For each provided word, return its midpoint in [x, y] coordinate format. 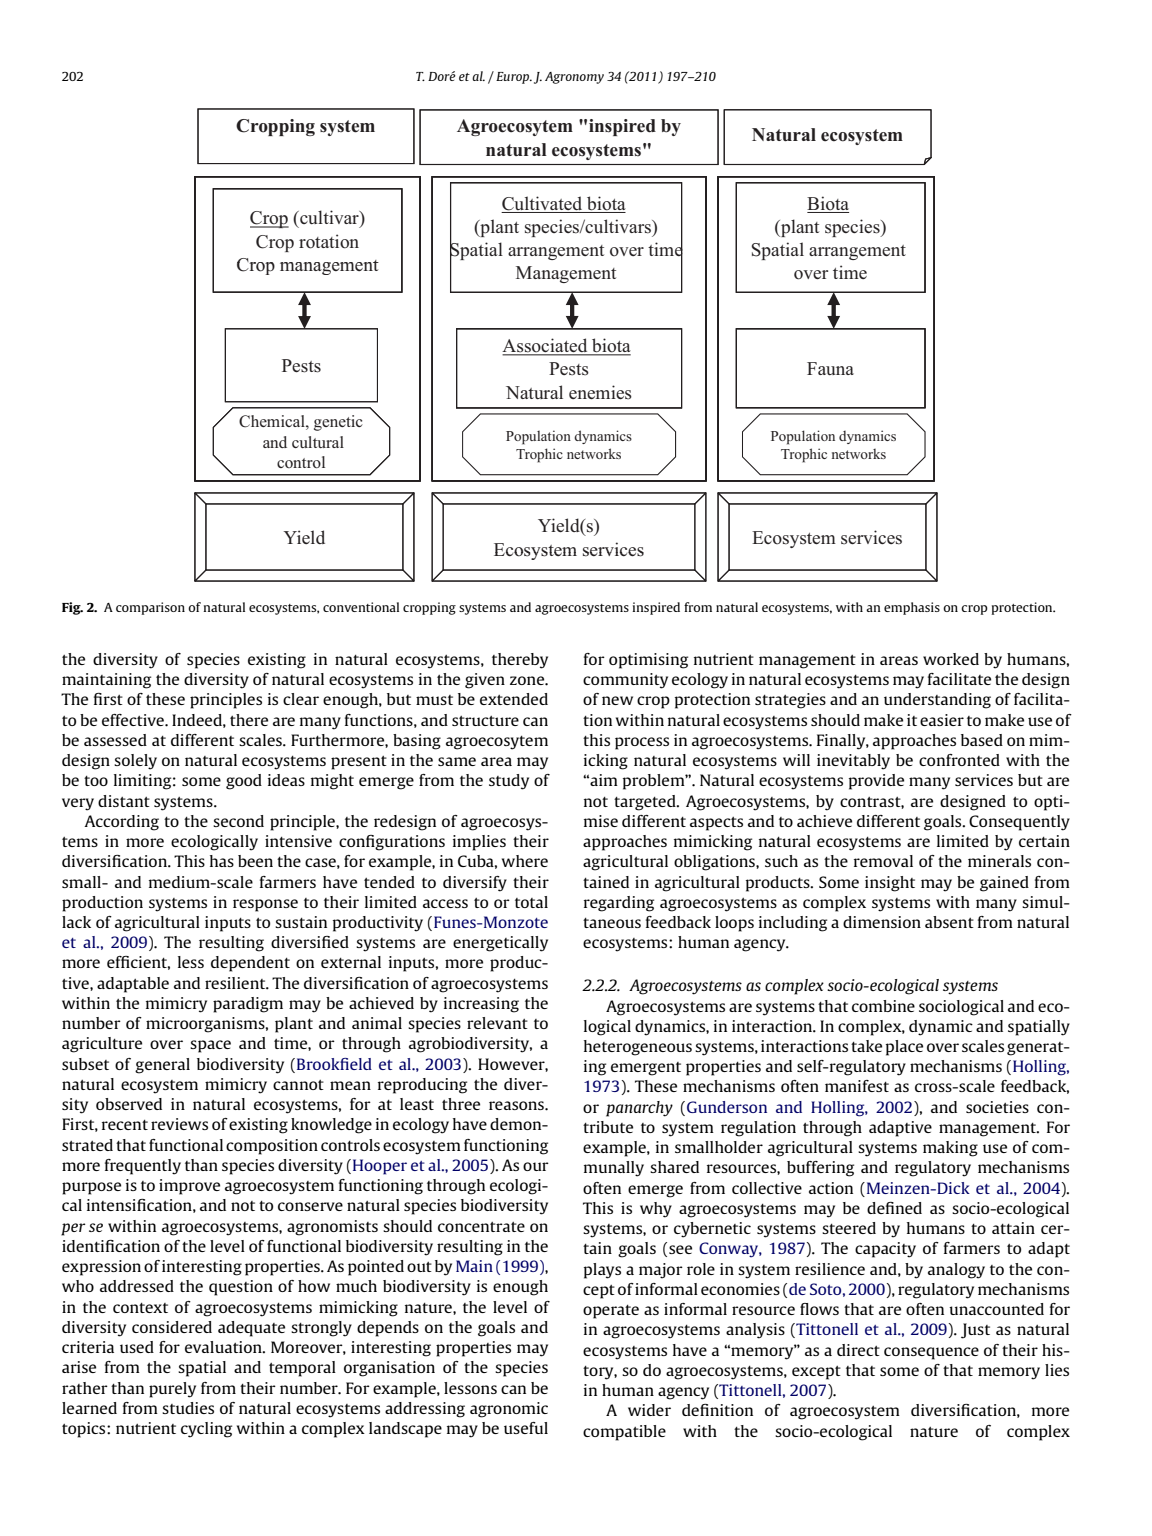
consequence [931, 1353]
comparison [150, 608]
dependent [250, 964]
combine [883, 1006]
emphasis [912, 608]
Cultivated [543, 204]
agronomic [509, 1410]
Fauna [830, 368]
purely [172, 1390]
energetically [500, 944]
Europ [514, 78]
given [485, 681]
